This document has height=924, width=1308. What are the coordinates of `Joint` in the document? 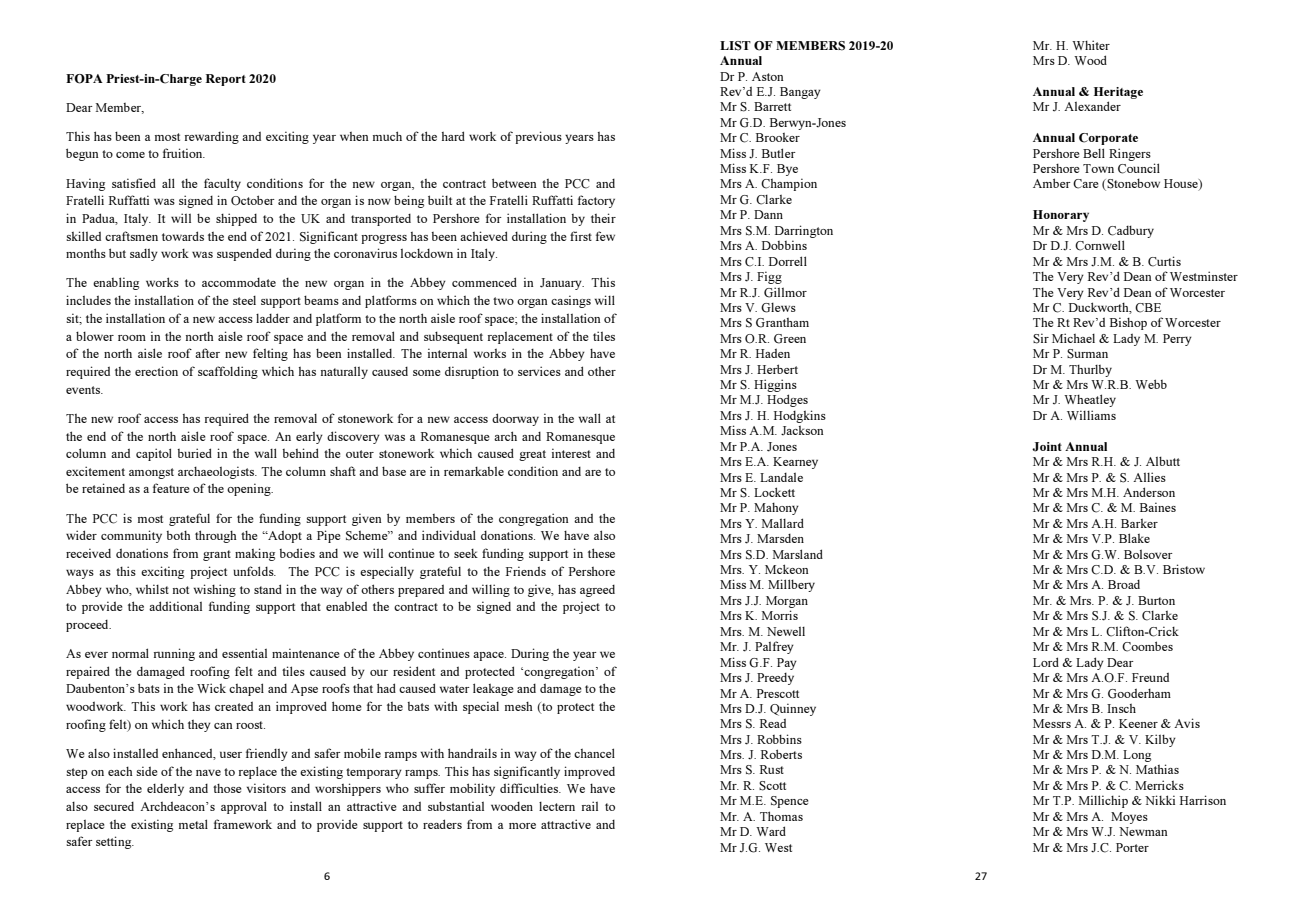 It's located at (1047, 447).
